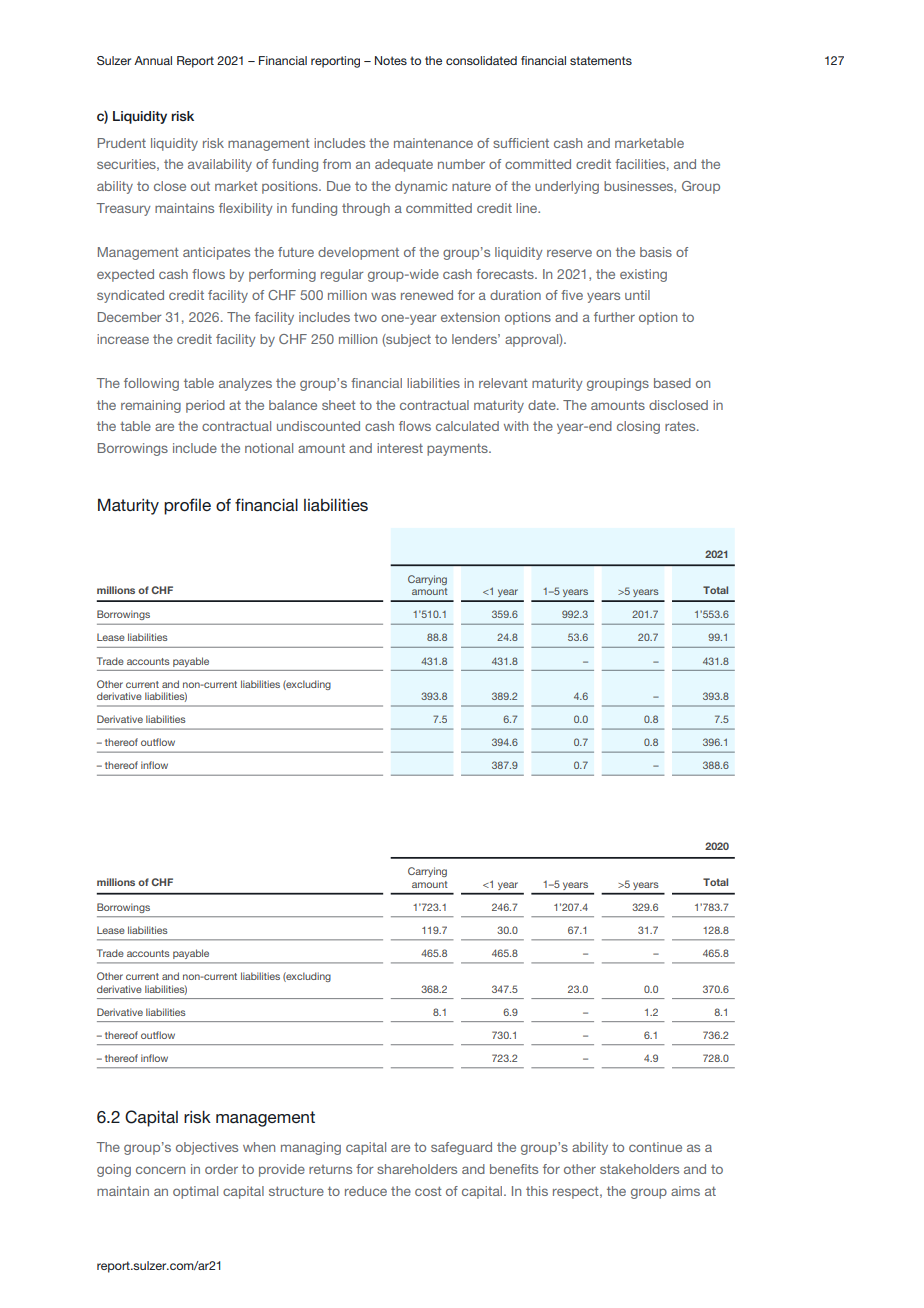  What do you see at coordinates (638, 427) in the screenshot?
I see `closing` at bounding box center [638, 427].
